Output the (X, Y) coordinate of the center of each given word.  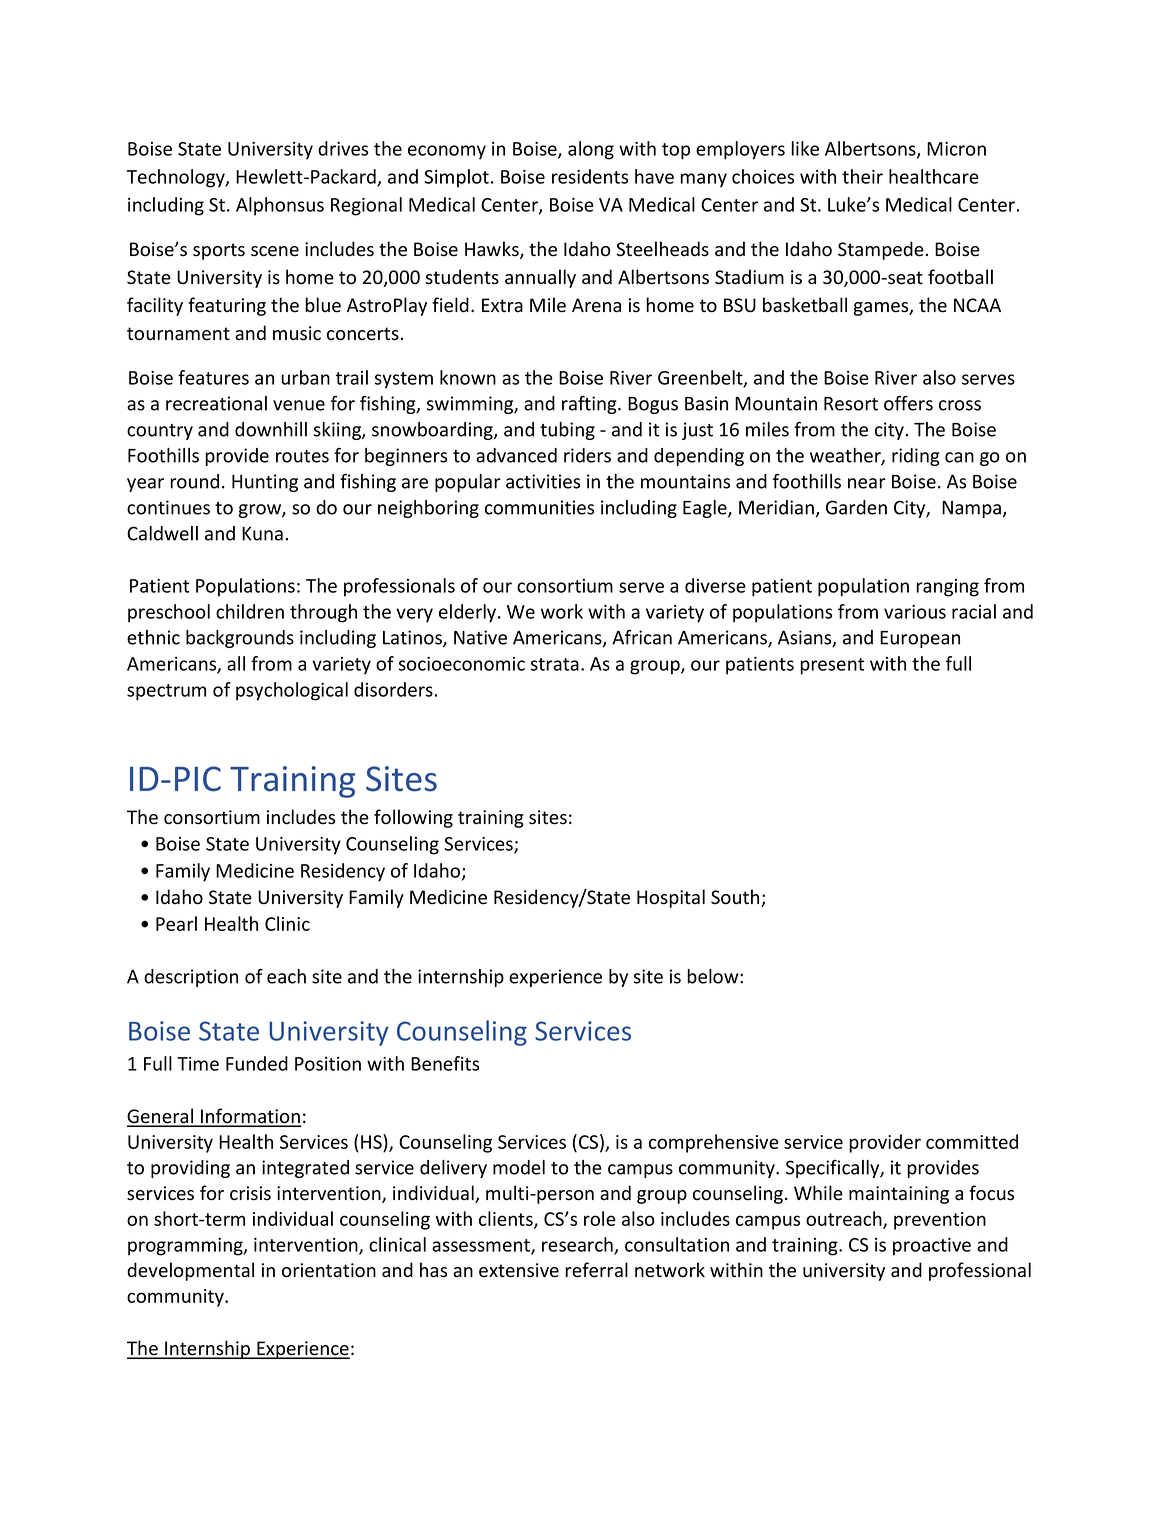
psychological (292, 691)
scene (275, 251)
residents (590, 176)
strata (555, 664)
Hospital (671, 898)
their (862, 176)
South (736, 898)
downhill (271, 429)
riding (916, 457)
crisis (250, 1193)
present (832, 666)
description (191, 978)
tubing (567, 431)
